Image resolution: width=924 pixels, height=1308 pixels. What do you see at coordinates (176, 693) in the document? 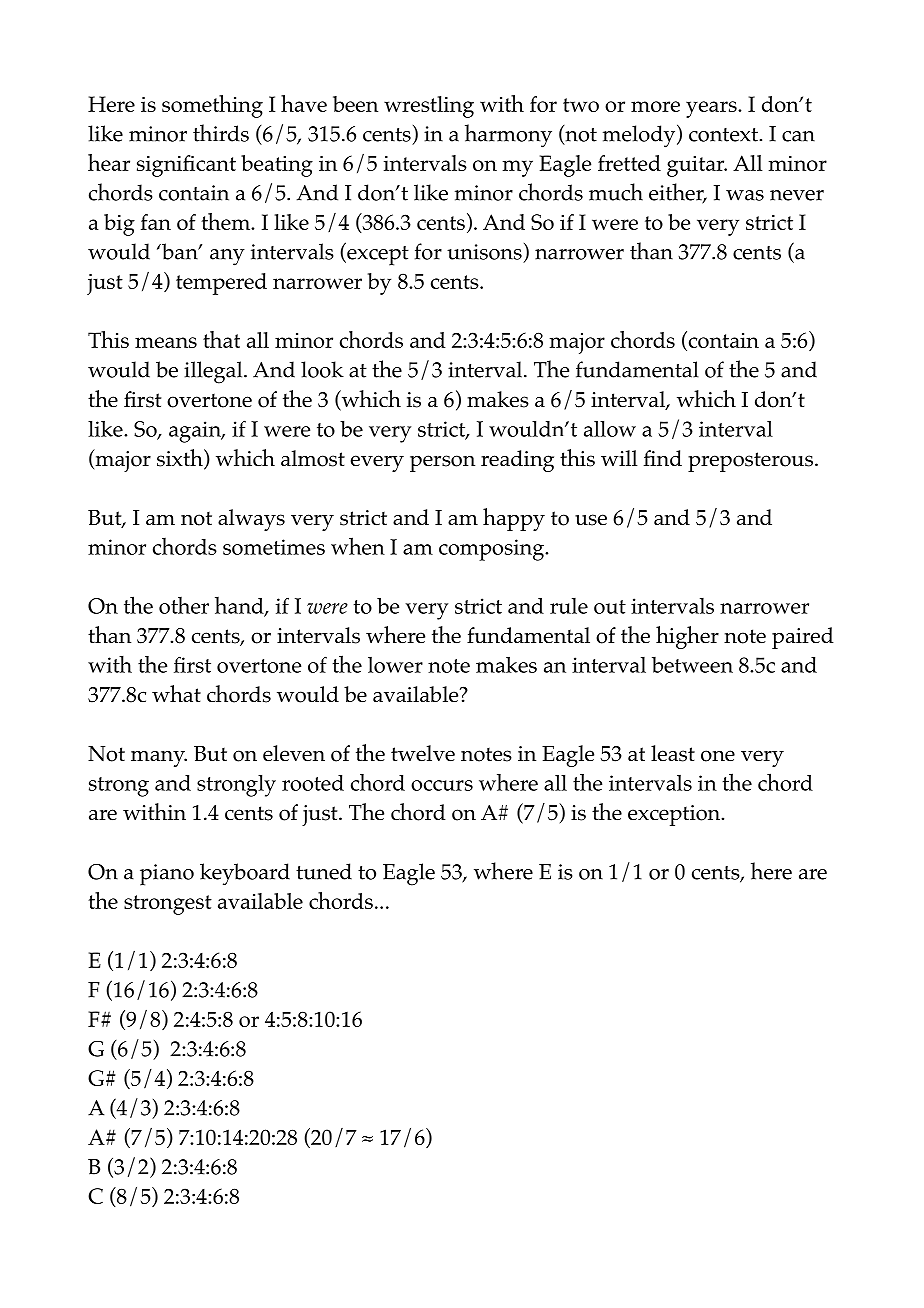
I see `what` at bounding box center [176, 693].
